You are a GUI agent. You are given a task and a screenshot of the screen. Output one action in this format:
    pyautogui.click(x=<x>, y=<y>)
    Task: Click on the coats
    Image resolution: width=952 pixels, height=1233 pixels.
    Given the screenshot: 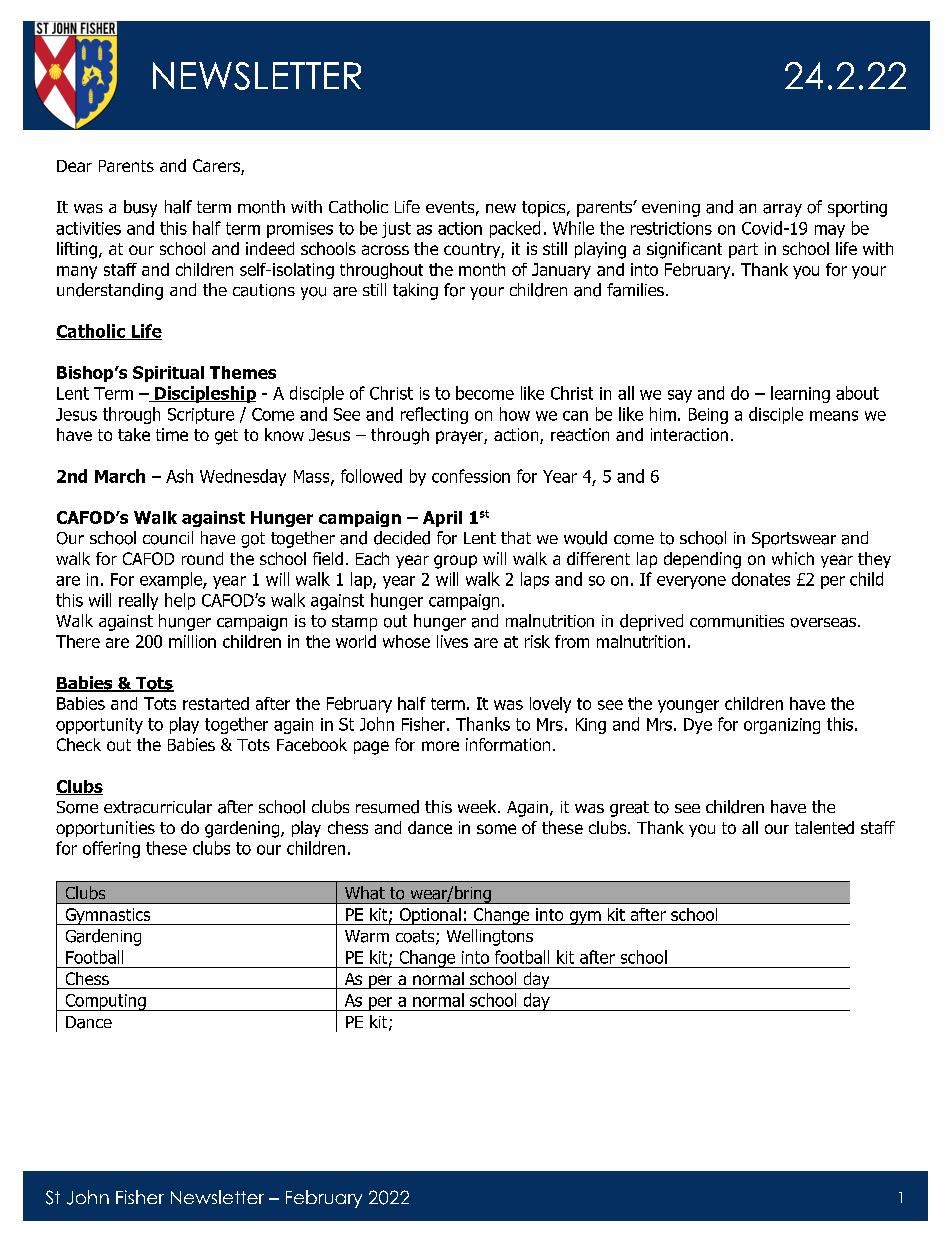 What is the action you would take?
    pyautogui.click(x=416, y=937)
